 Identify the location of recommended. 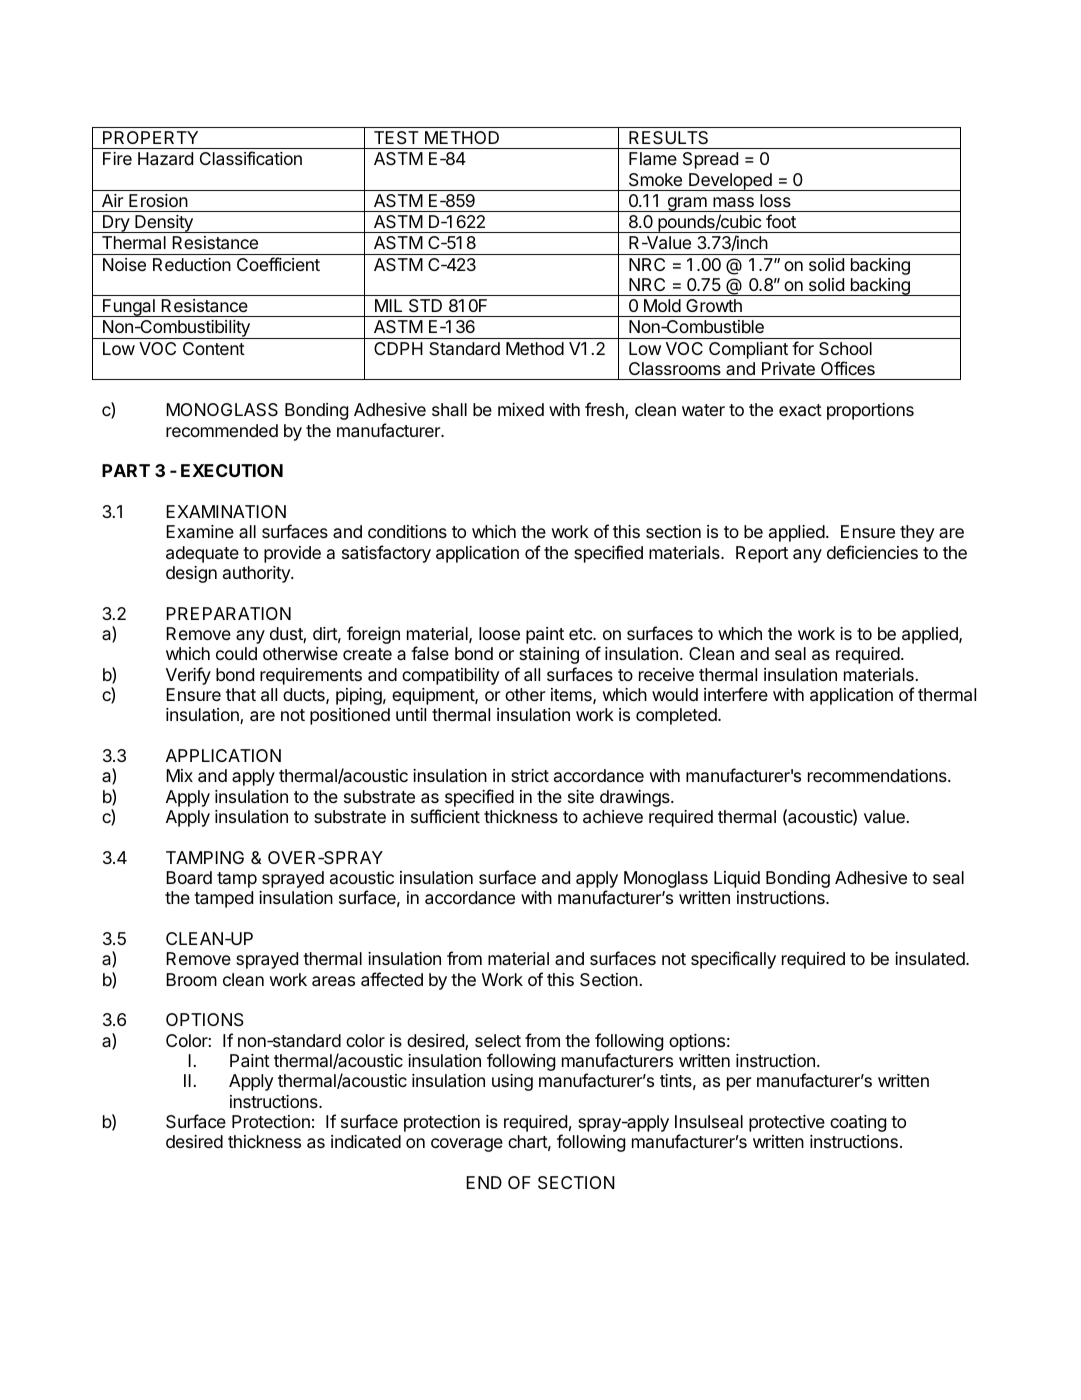
(222, 430).
